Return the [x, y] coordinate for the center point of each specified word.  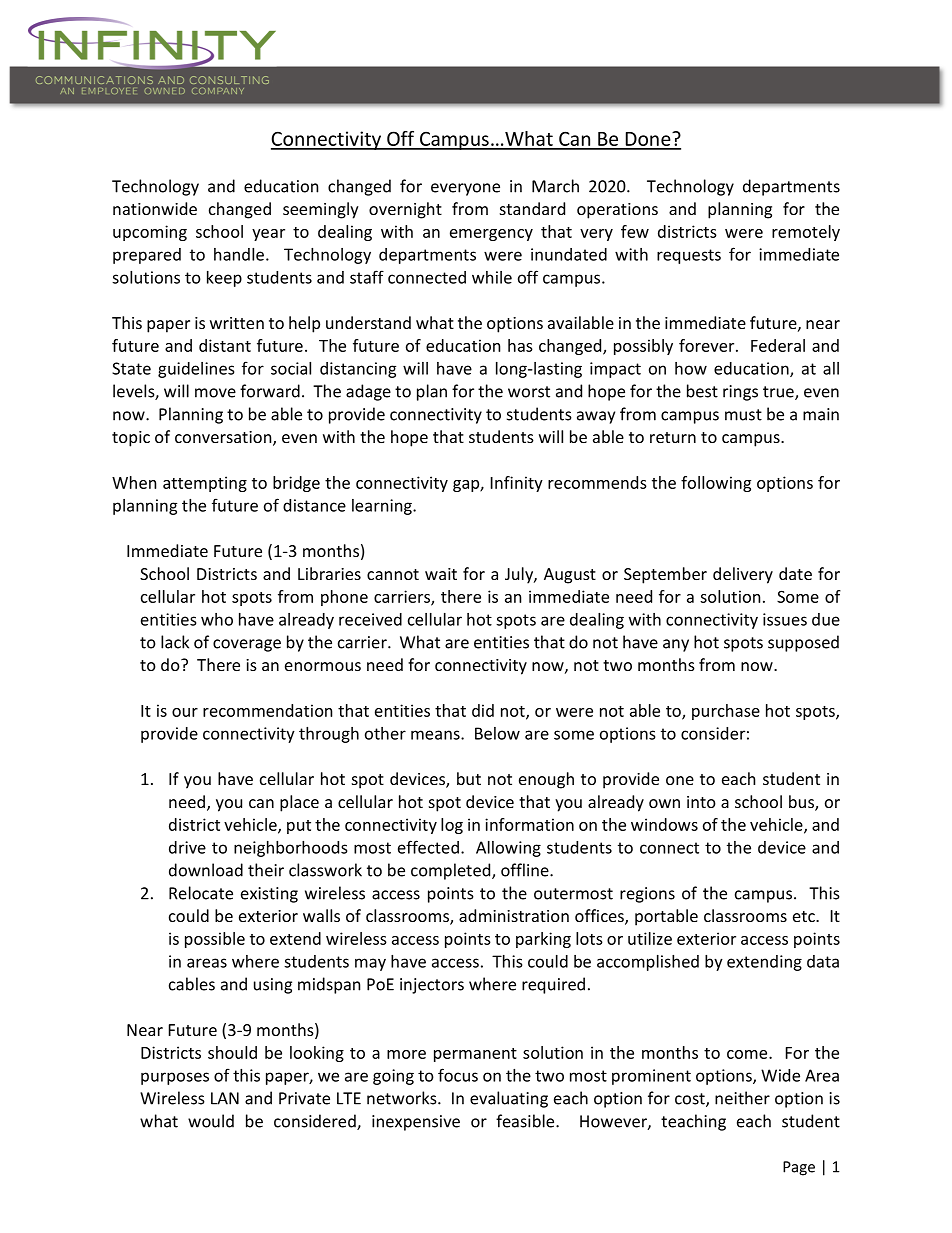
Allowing [508, 849]
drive [187, 847]
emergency [491, 235]
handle [239, 254]
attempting [205, 484]
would [211, 1121]
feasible [526, 1121]
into [701, 802]
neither [742, 1098]
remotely [806, 233]
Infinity [517, 484]
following [716, 484]
